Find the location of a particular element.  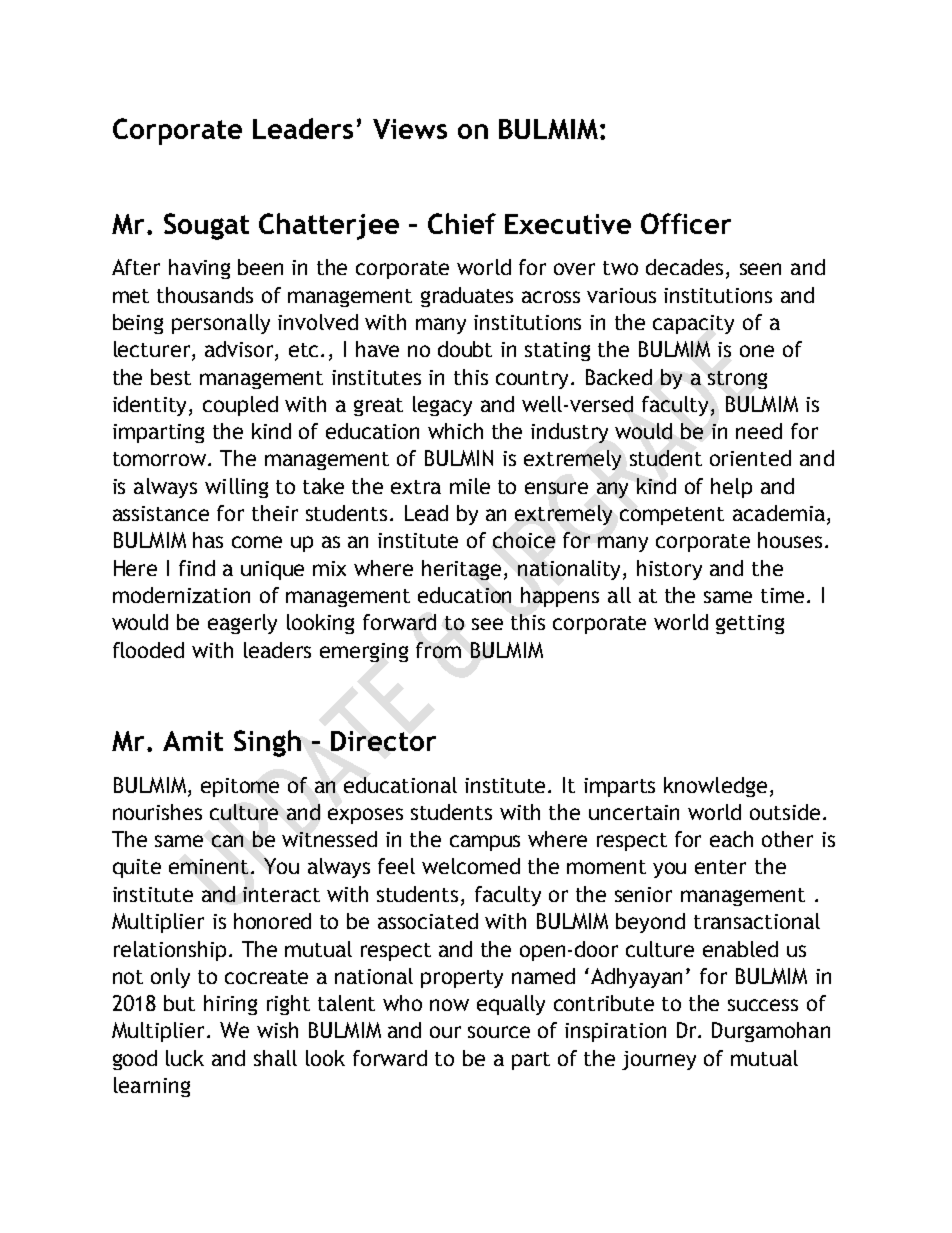

Amit is located at coordinates (193, 741).
